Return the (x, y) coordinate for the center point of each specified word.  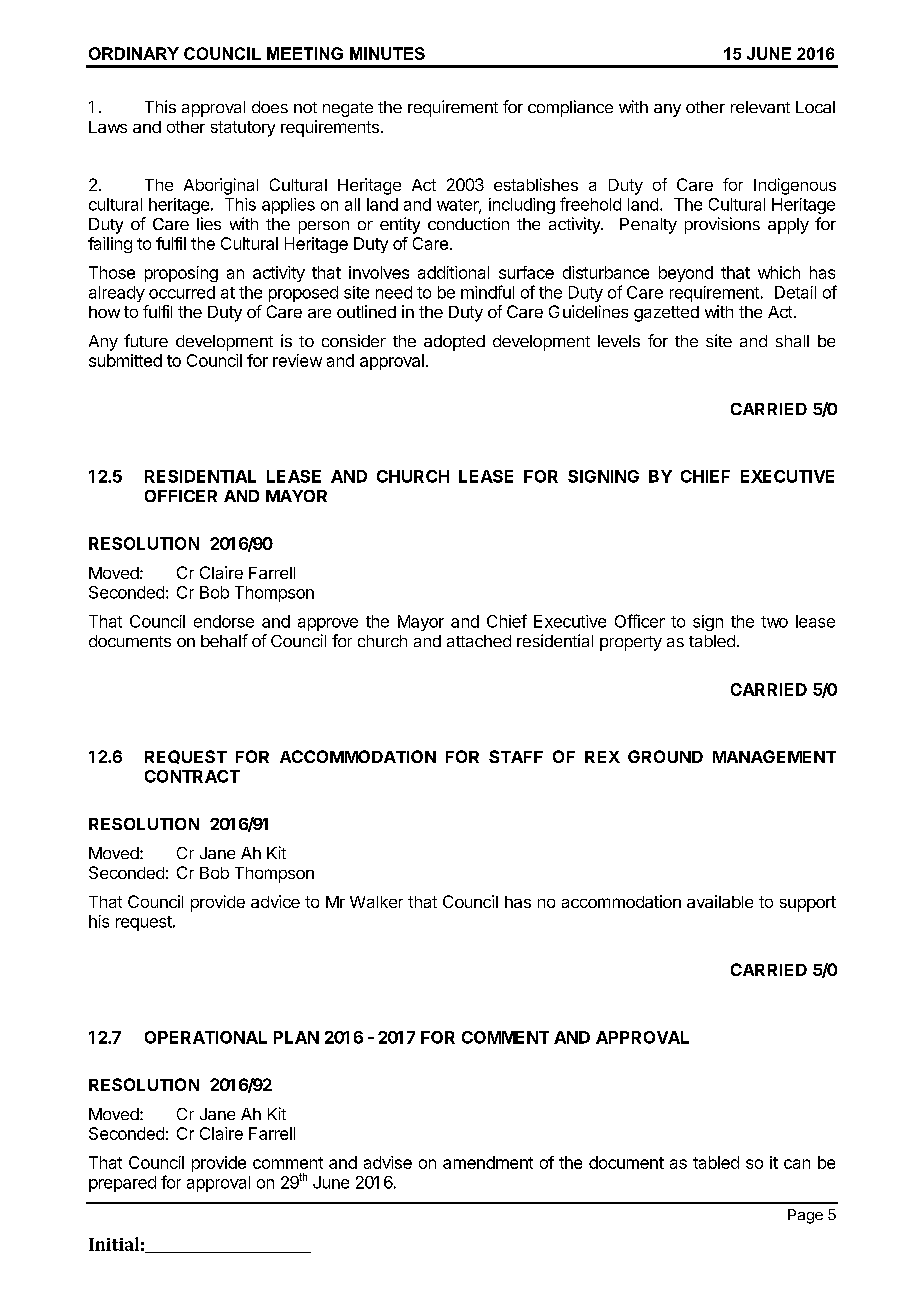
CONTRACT (192, 776)
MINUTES (387, 53)
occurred (182, 292)
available (720, 901)
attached (479, 641)
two (774, 622)
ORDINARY (134, 53)
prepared (122, 1184)
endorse (224, 621)
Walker (376, 902)
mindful (487, 292)
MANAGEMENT (774, 756)
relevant (760, 107)
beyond (686, 274)
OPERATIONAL (206, 1037)
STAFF (516, 756)
